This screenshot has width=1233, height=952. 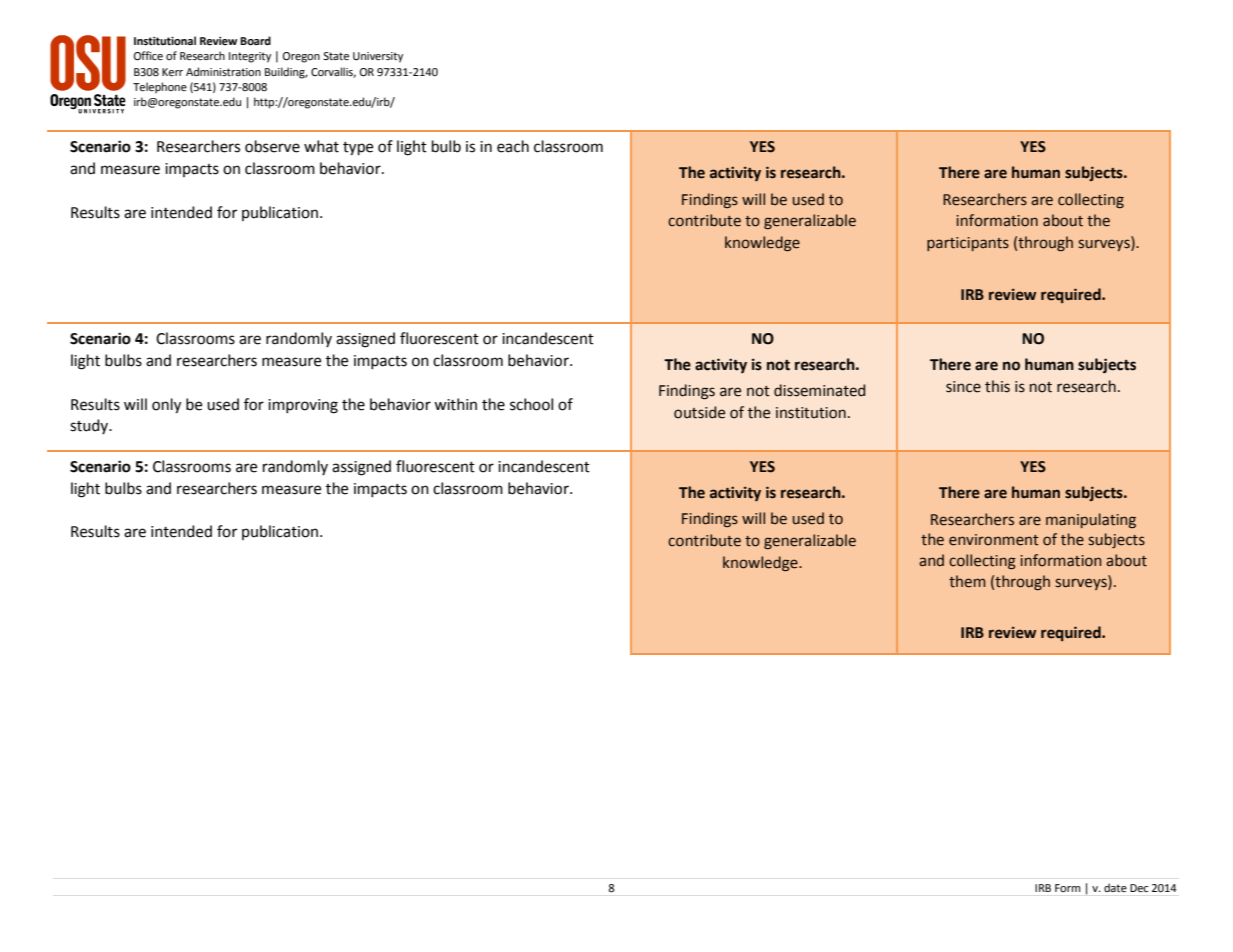 I want to click on date, so click(x=1115, y=887).
